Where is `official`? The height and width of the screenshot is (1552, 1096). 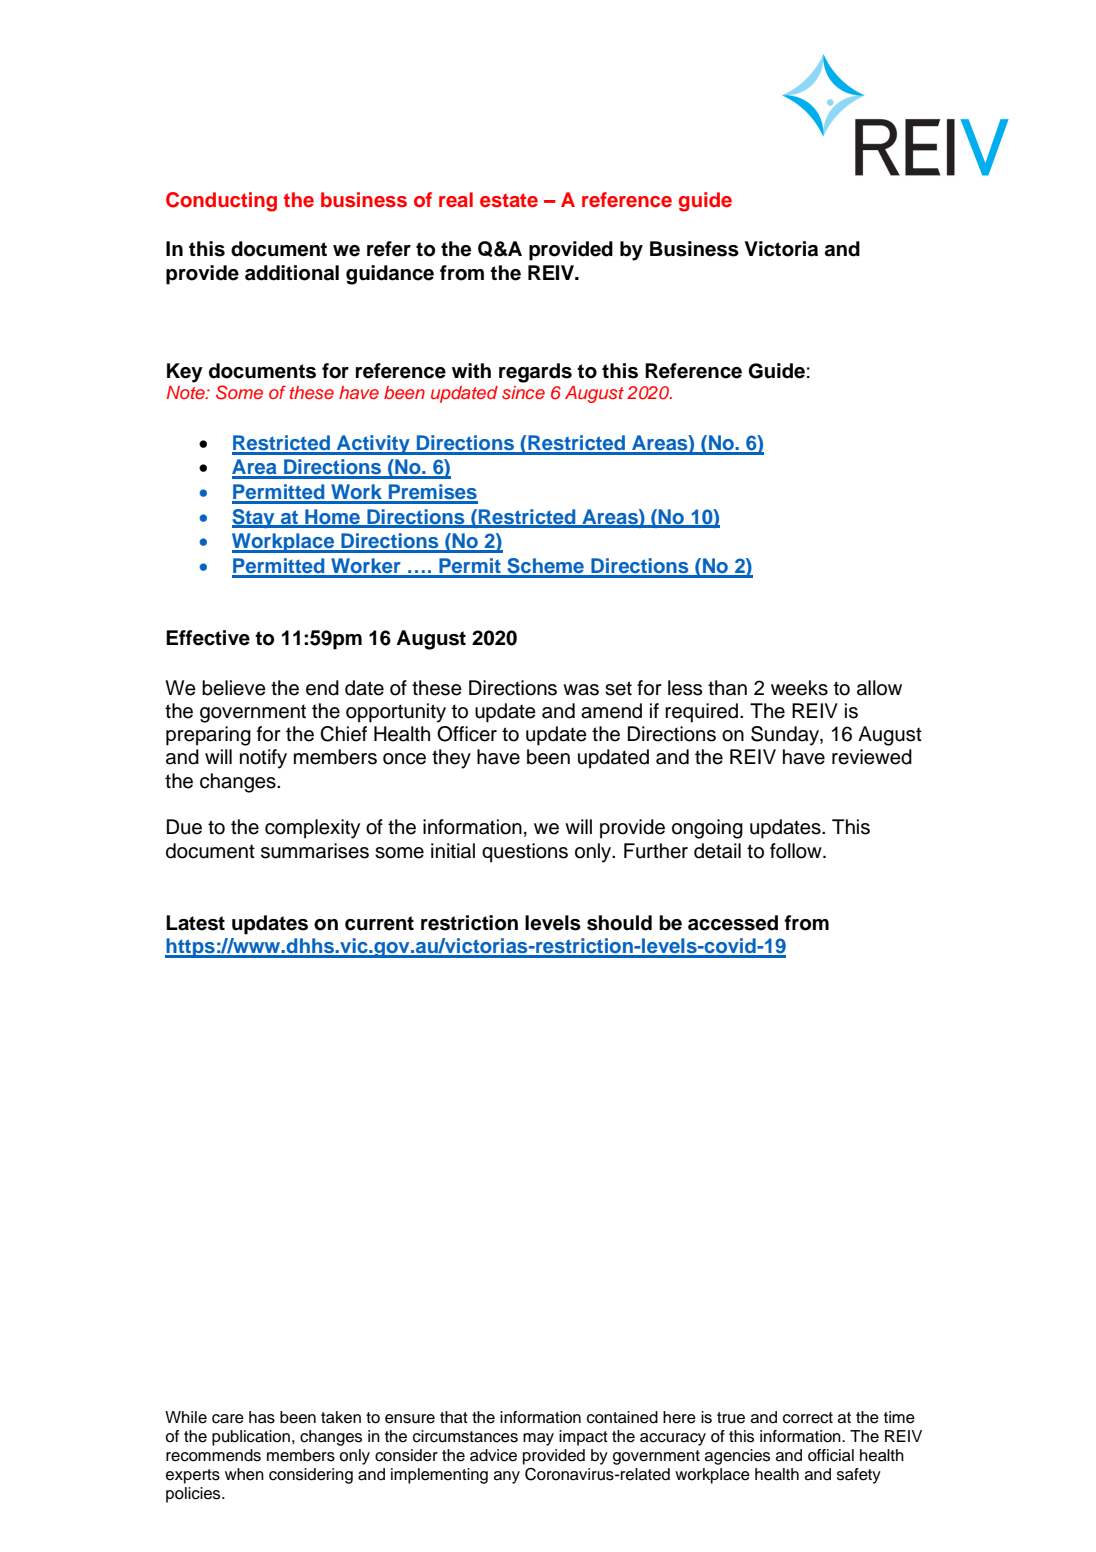 official is located at coordinates (831, 1455).
